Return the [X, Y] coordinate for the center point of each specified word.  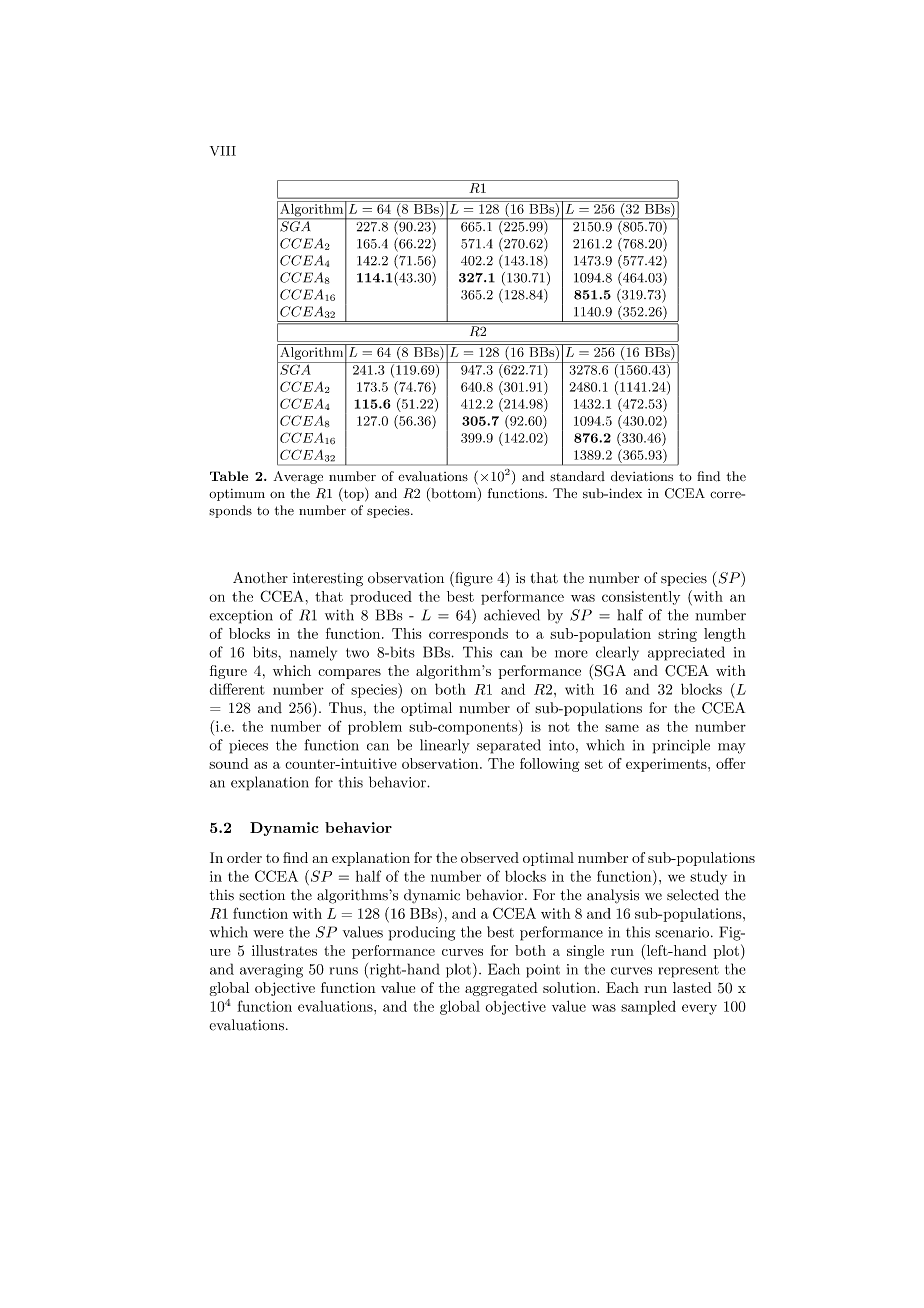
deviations [642, 476]
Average [298, 477]
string [677, 635]
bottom [454, 494]
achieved [512, 615]
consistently [641, 598]
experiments [667, 765]
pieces [248, 747]
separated [509, 746]
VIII [223, 151]
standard [577, 476]
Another [260, 578]
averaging [271, 971]
